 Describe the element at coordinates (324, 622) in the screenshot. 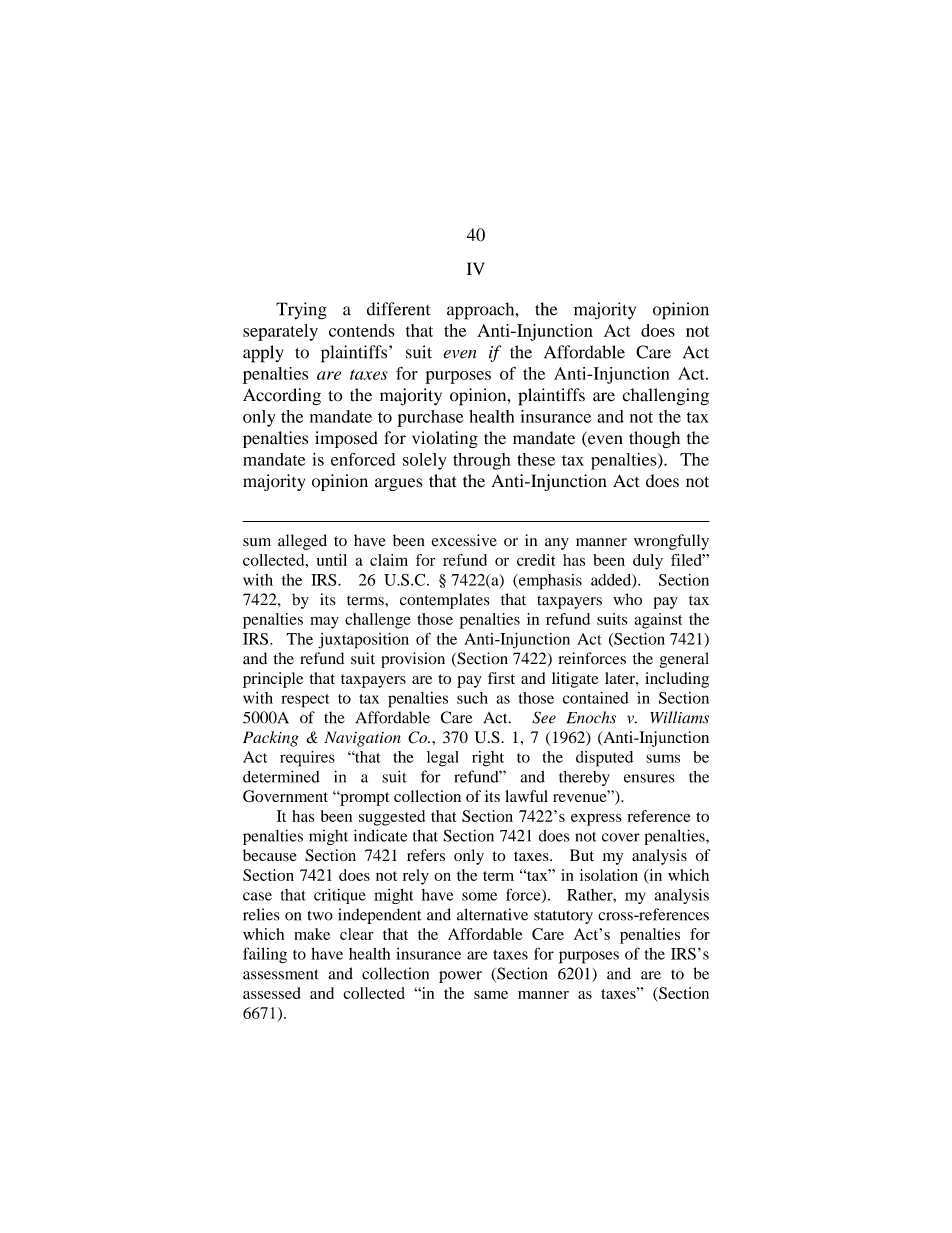

I see `may` at that location.
